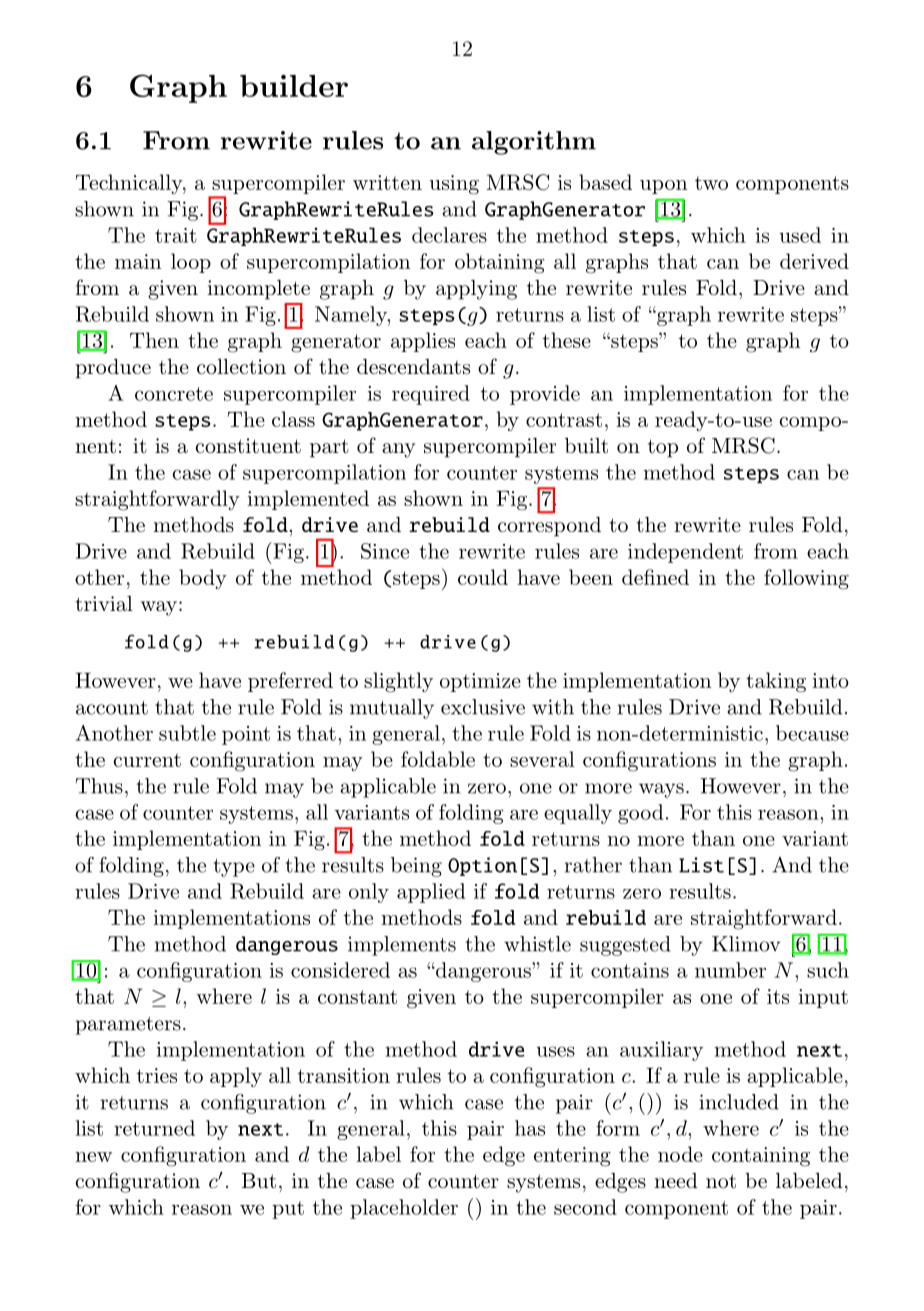 This screenshot has height=1311, width=924. Describe the element at coordinates (663, 448) in the screenshot. I see `top` at that location.
